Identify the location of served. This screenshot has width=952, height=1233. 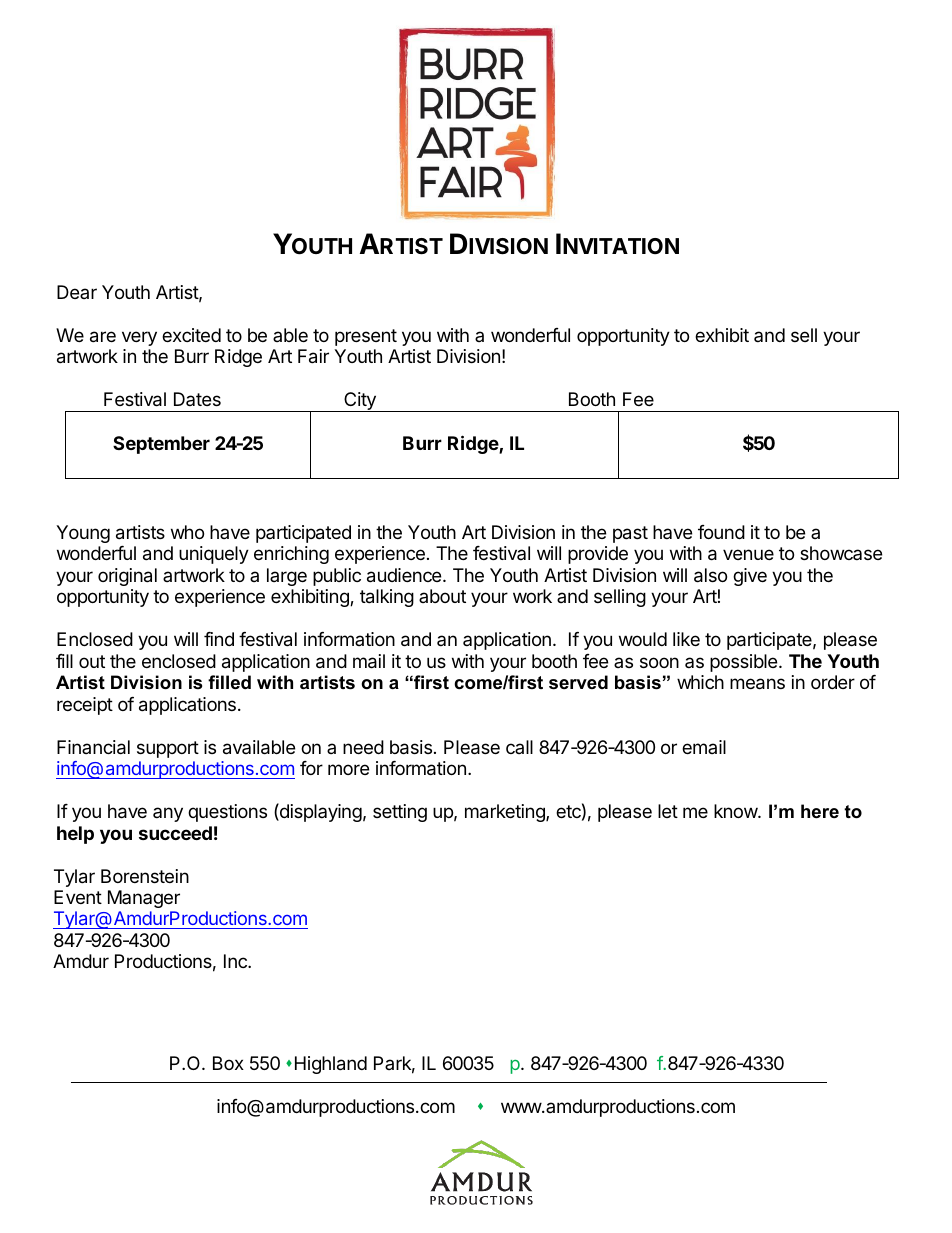
(578, 682).
